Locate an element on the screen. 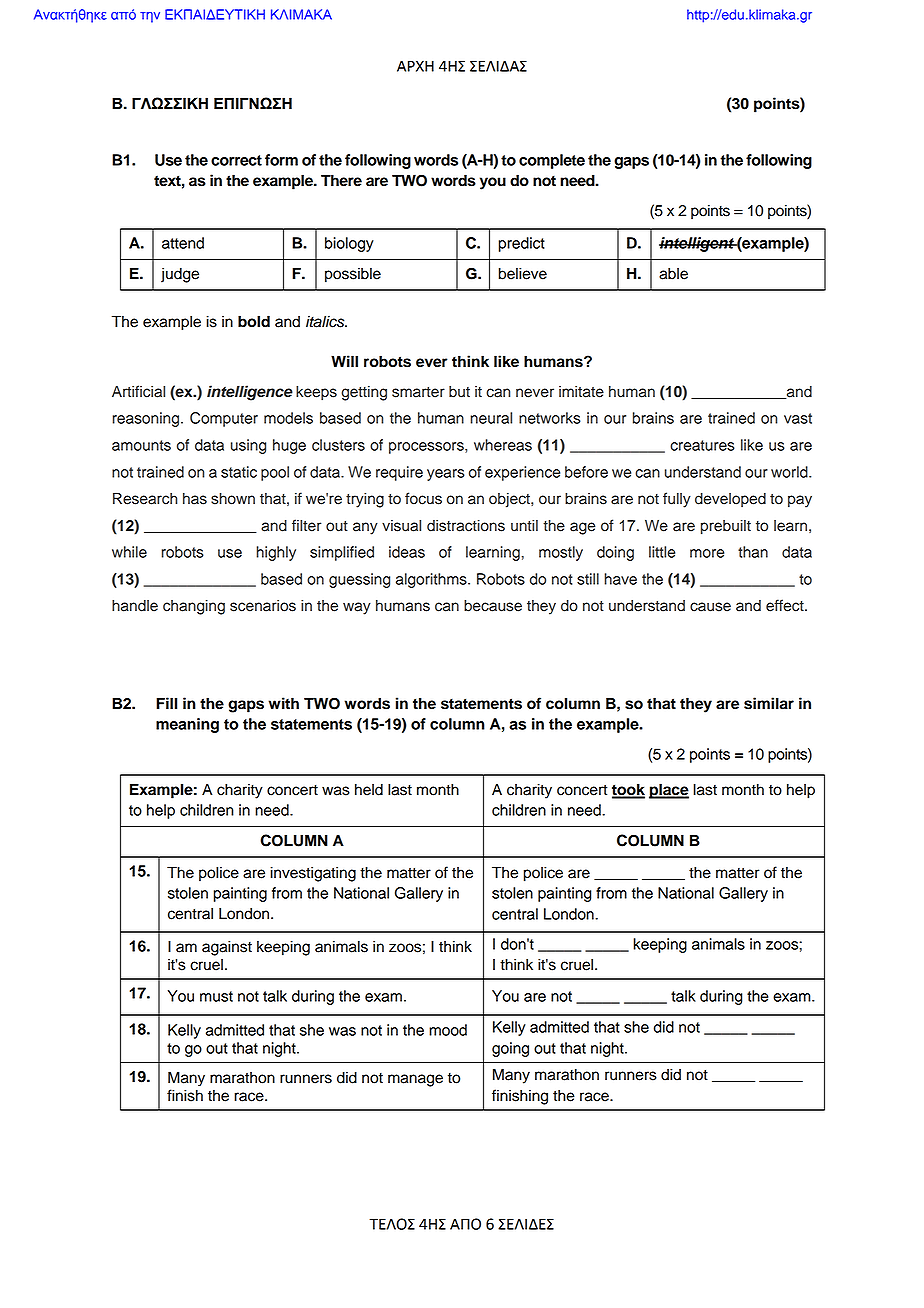 This screenshot has width=924, height=1308. but is located at coordinates (459, 392).
